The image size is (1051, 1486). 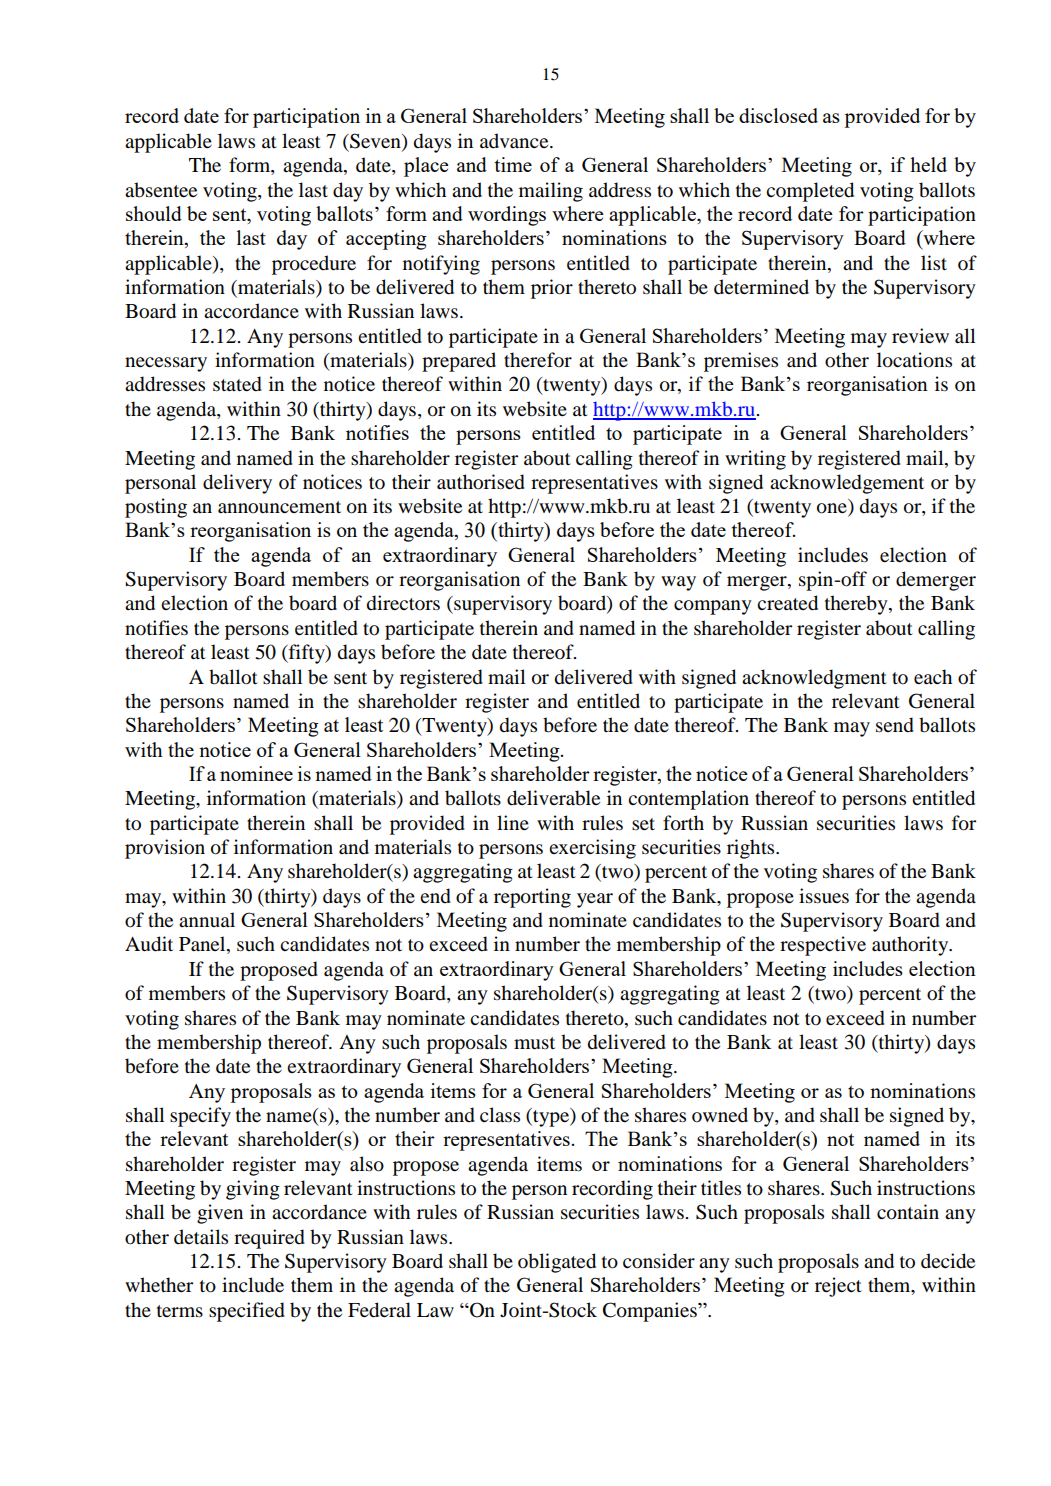 What do you see at coordinates (895, 725) in the image?
I see `send` at bounding box center [895, 725].
